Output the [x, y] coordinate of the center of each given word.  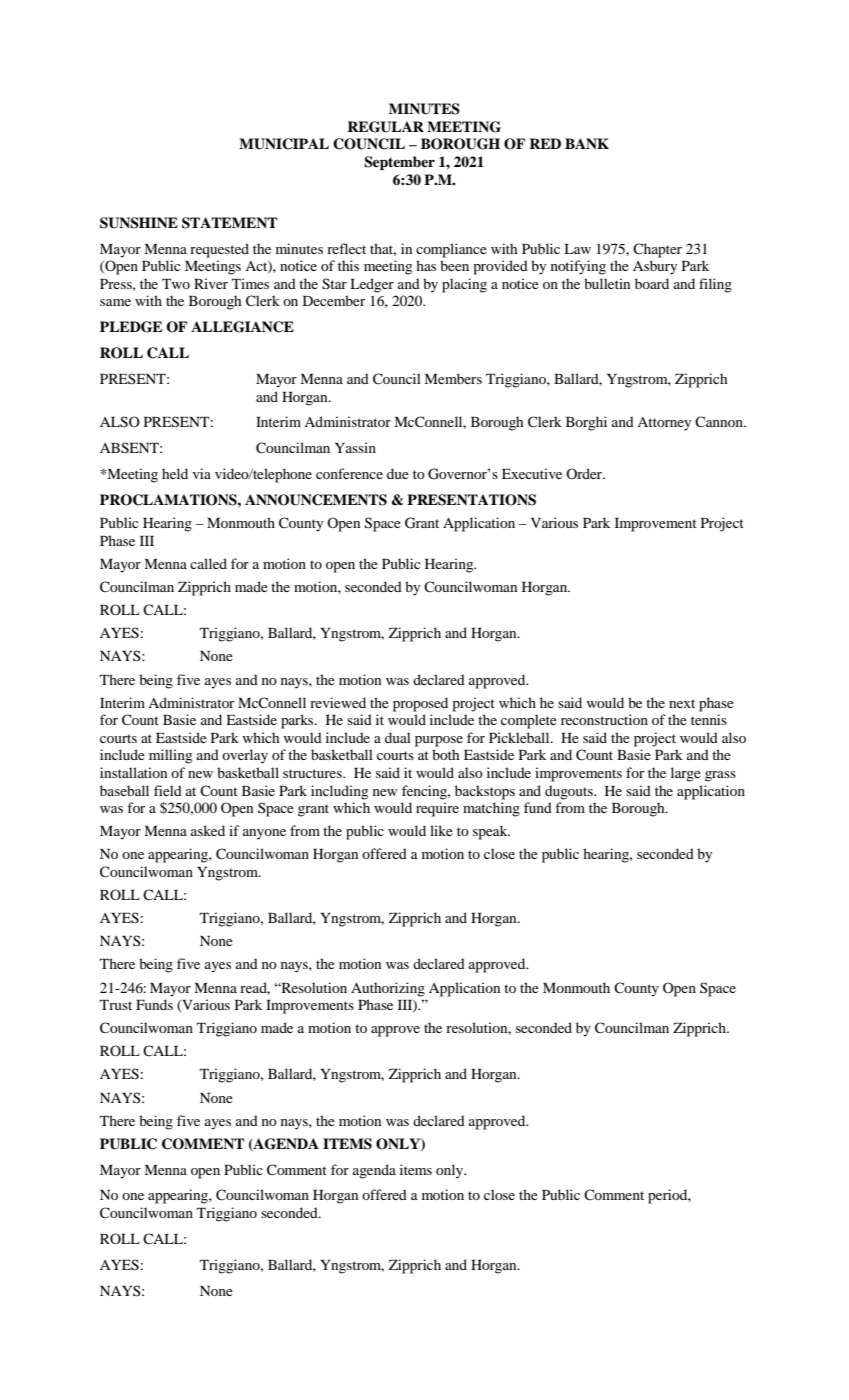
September [399, 163]
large [686, 774]
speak [491, 832]
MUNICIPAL [284, 144]
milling [170, 756]
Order [585, 473]
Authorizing [388, 989]
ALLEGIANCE [242, 327]
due [398, 473]
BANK [587, 143]
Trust [116, 1005]
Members [453, 378]
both [446, 754]
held [175, 473]
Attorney [664, 424]
